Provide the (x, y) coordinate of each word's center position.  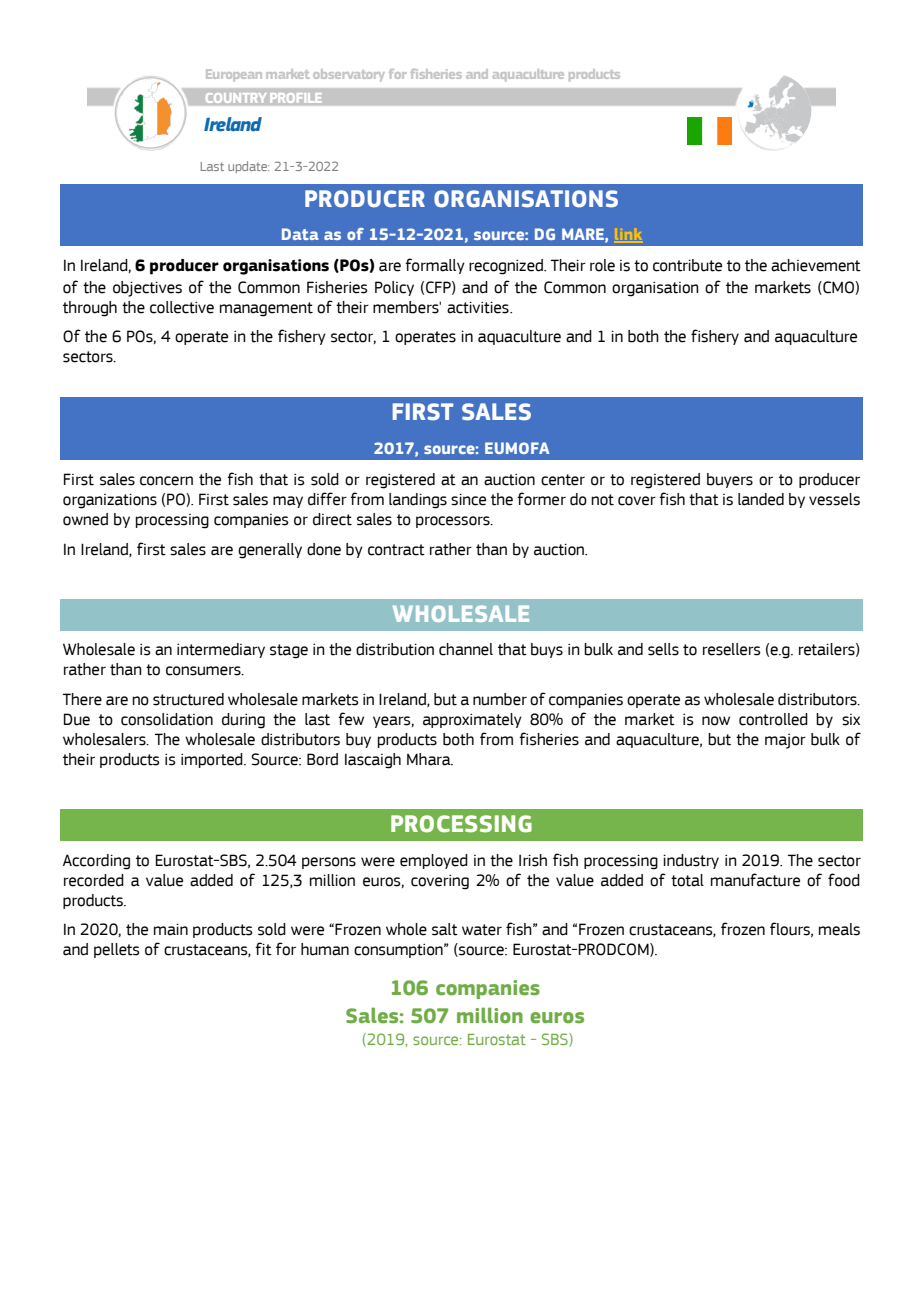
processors (454, 522)
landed (761, 499)
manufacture (755, 880)
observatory (349, 75)
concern (166, 481)
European (234, 75)
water (482, 930)
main (171, 929)
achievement (816, 265)
